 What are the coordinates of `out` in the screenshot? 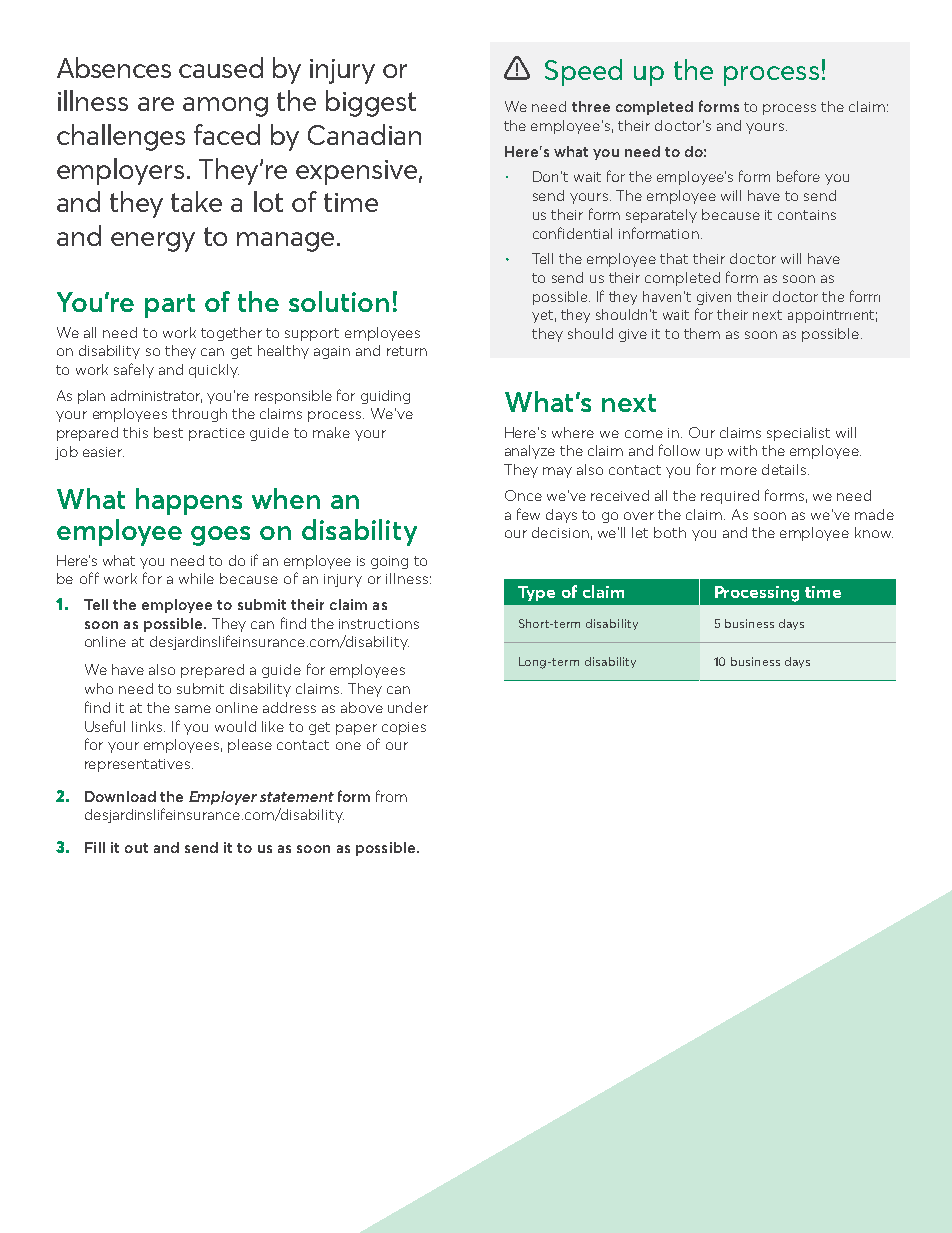 It's located at (136, 848).
